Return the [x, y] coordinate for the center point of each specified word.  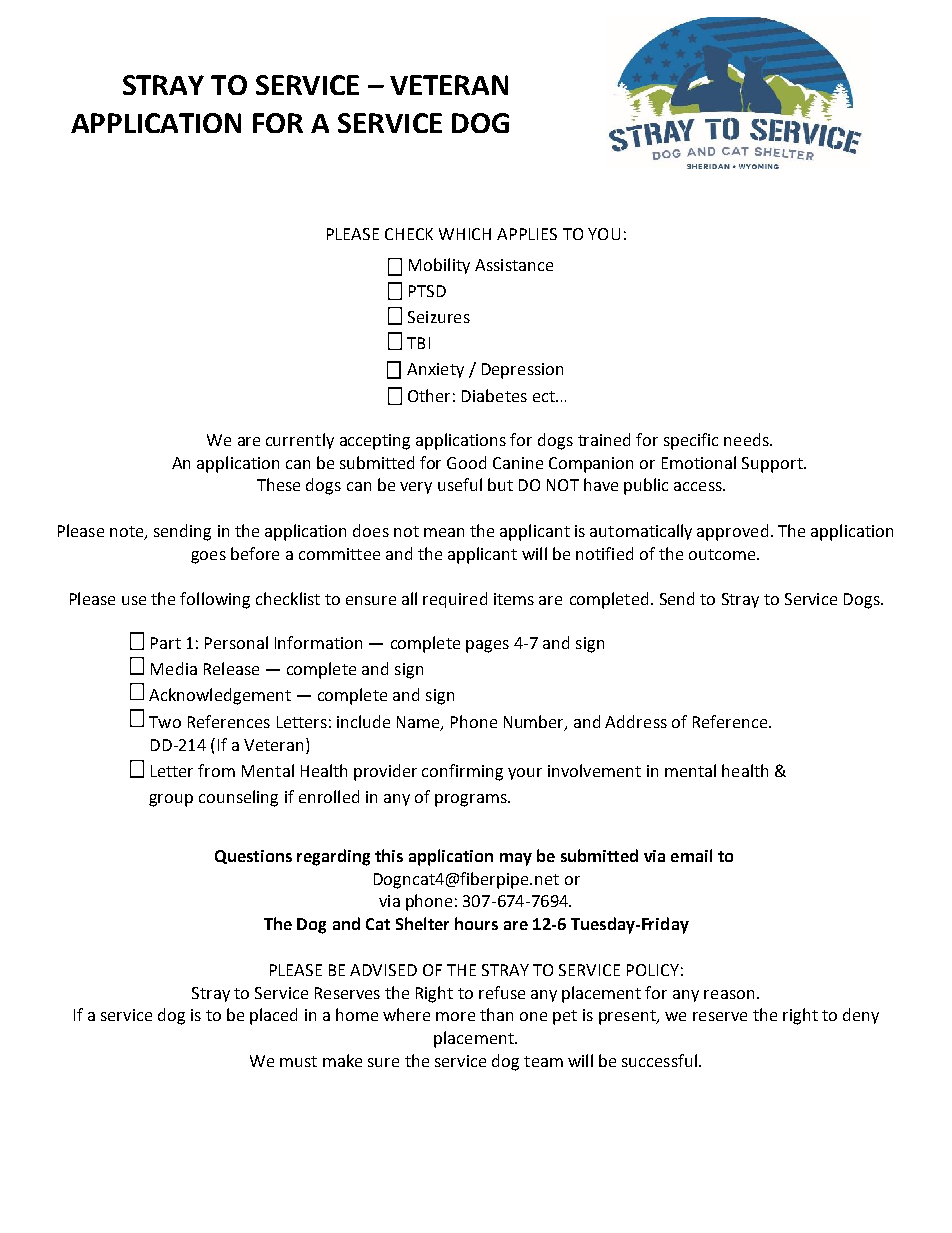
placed [273, 1016]
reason [729, 994]
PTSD [427, 291]
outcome [723, 554]
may [516, 859]
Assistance [514, 265]
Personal [236, 642]
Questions [253, 857]
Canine [518, 463]
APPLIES [527, 234]
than [496, 1014]
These [278, 484]
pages [487, 646]
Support [773, 465]
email [691, 855]
